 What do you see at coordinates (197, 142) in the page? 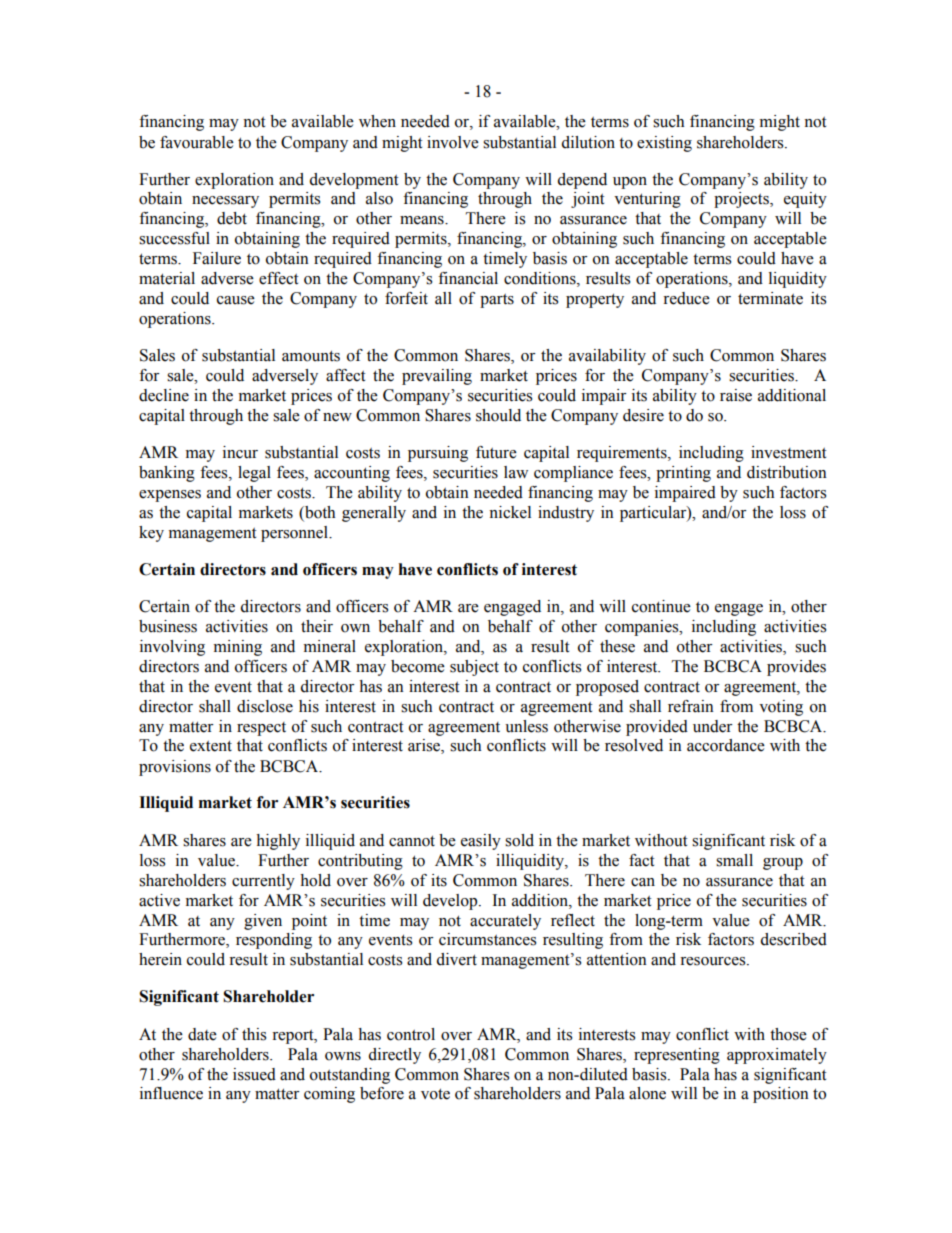
I see `favourable` at bounding box center [197, 142].
